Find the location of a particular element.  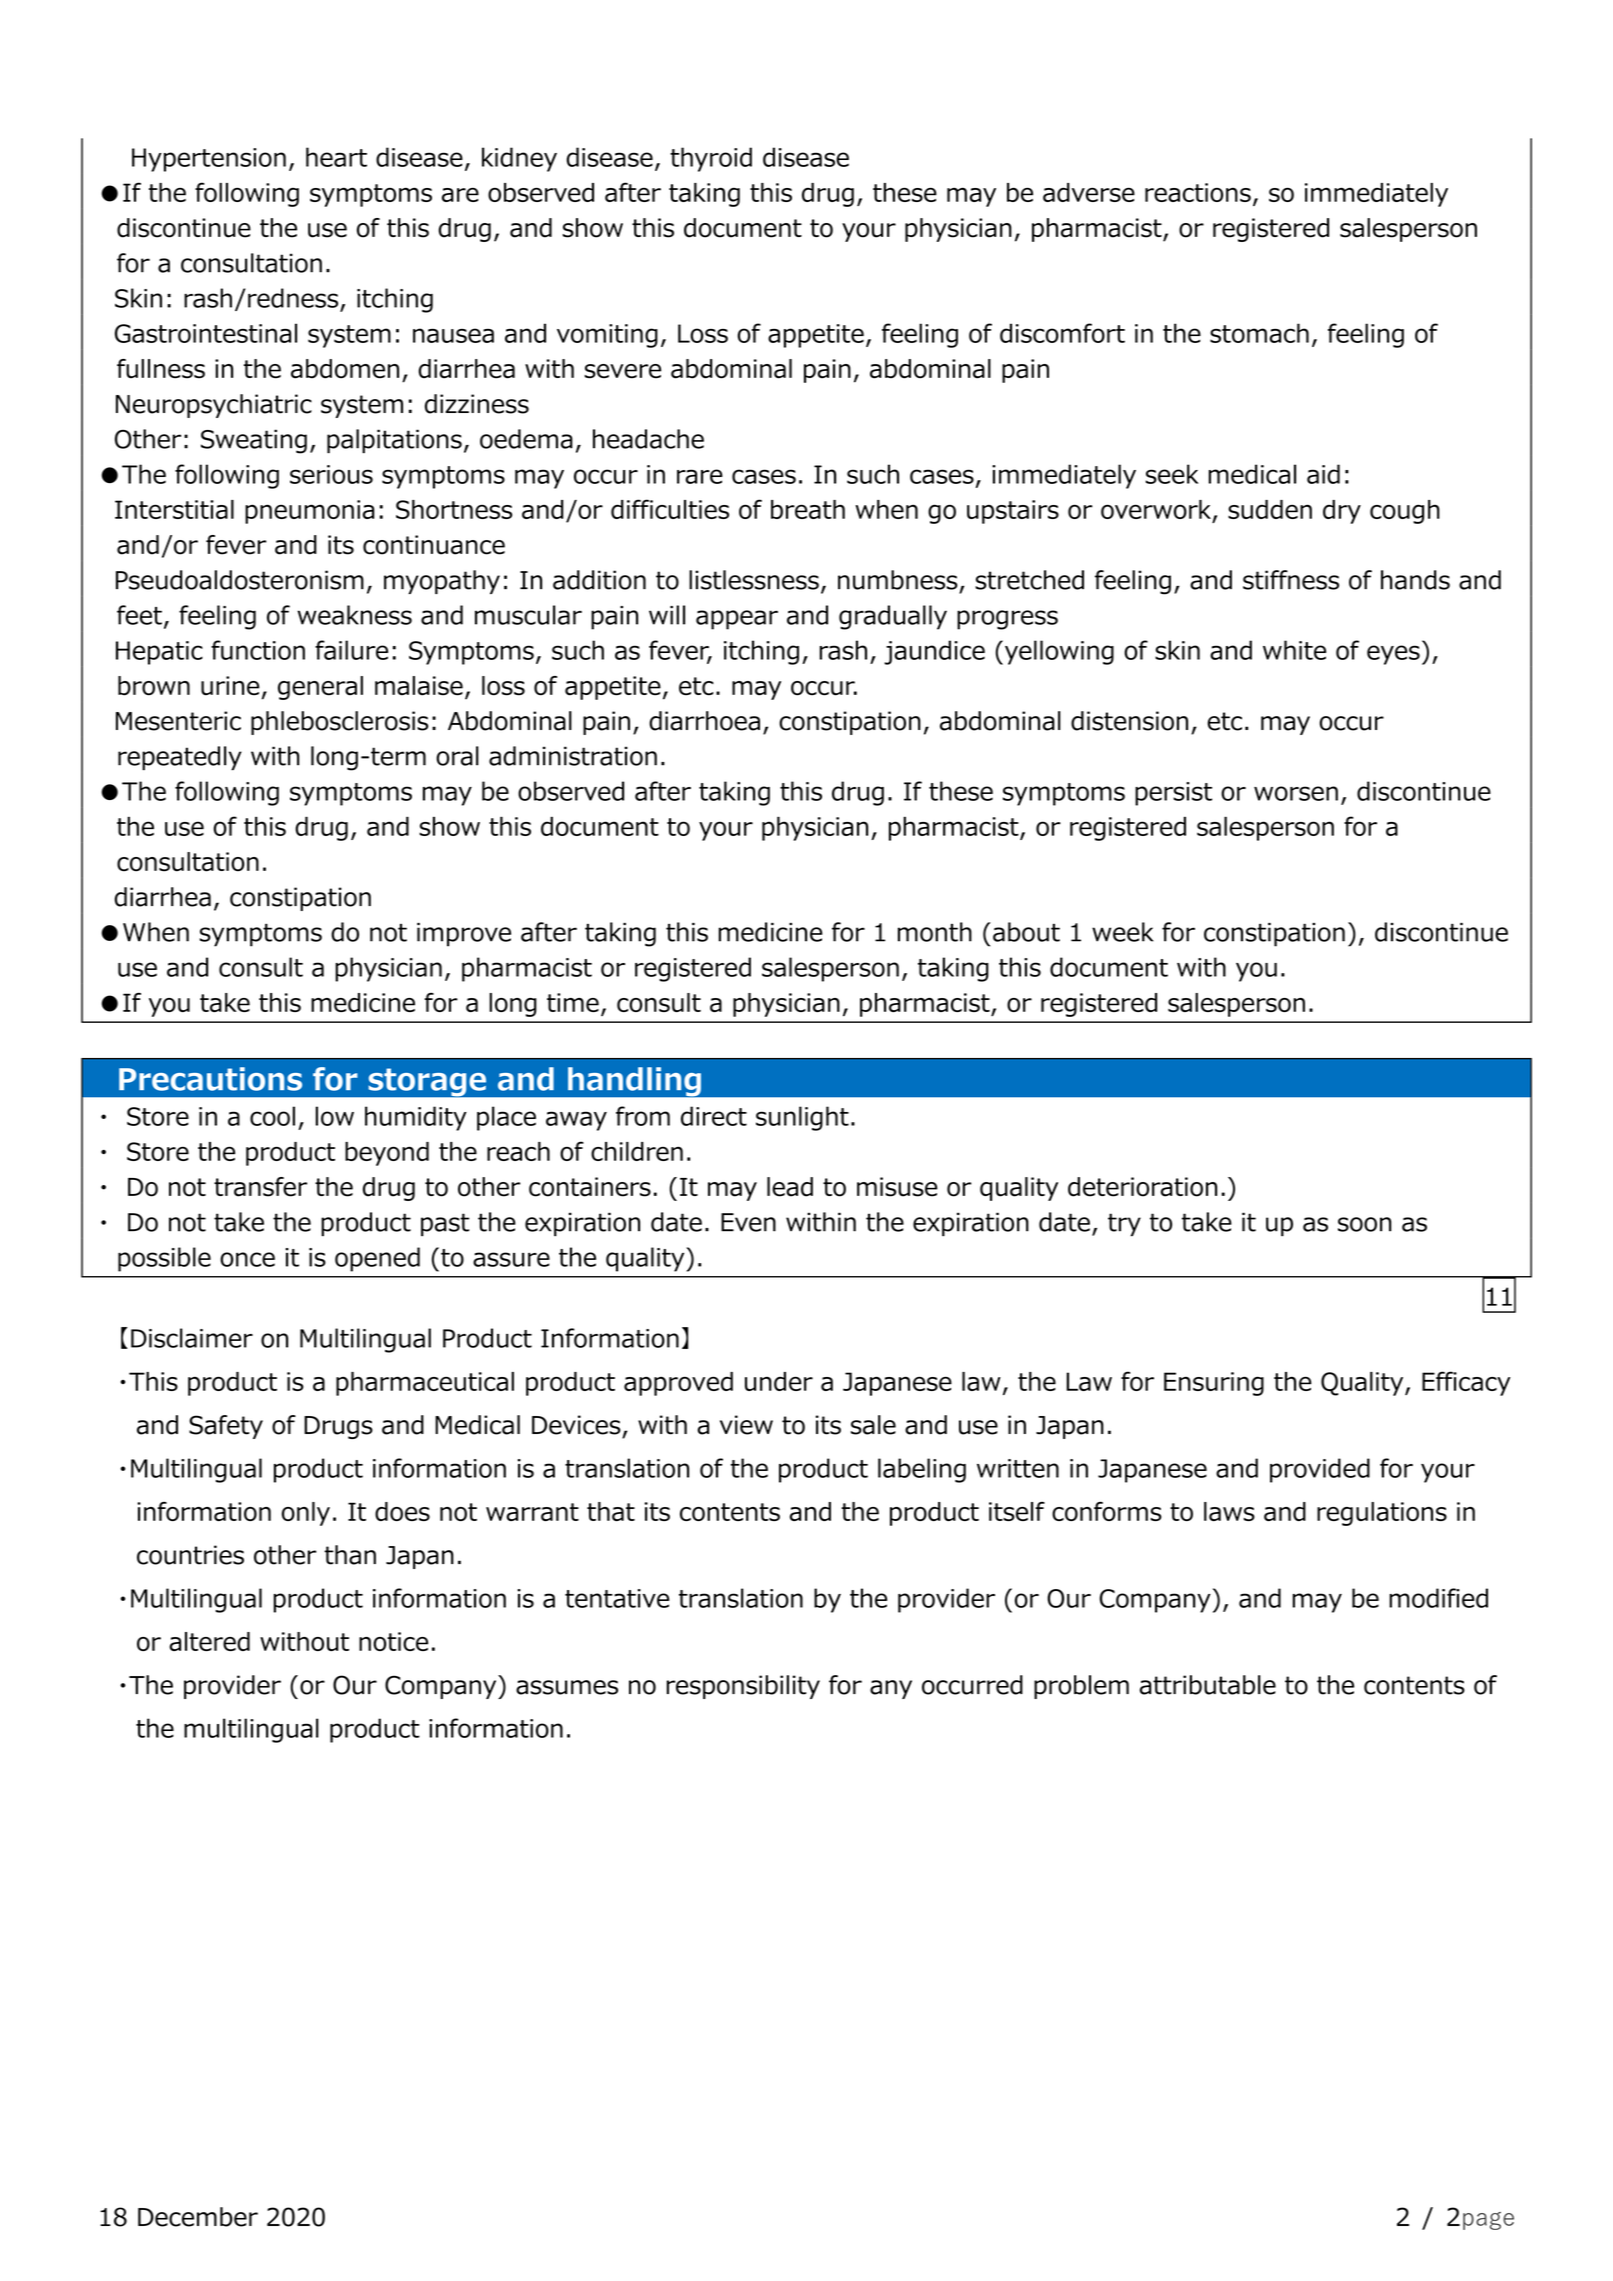

December is located at coordinates (198, 2217).
